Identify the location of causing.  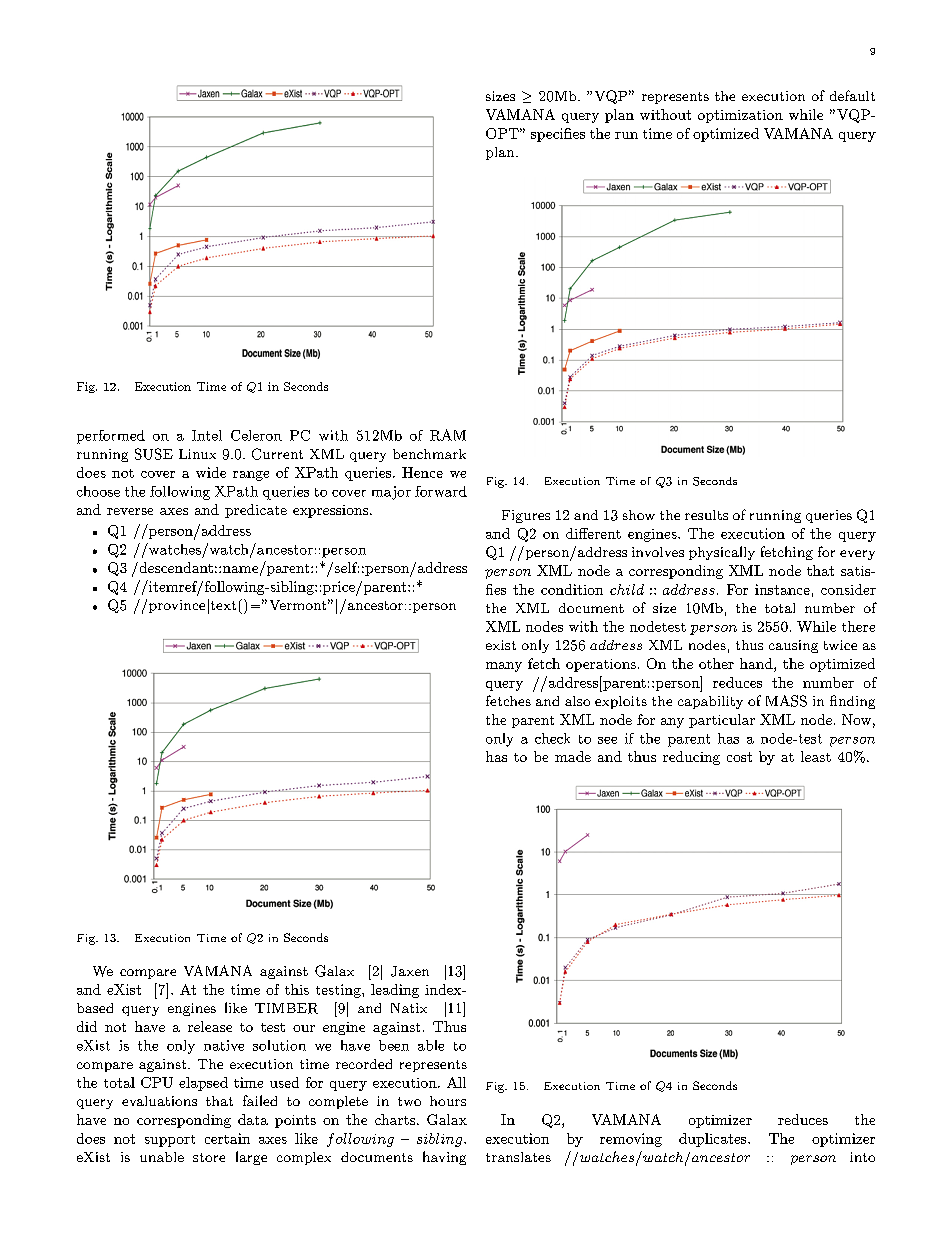
(793, 646).
